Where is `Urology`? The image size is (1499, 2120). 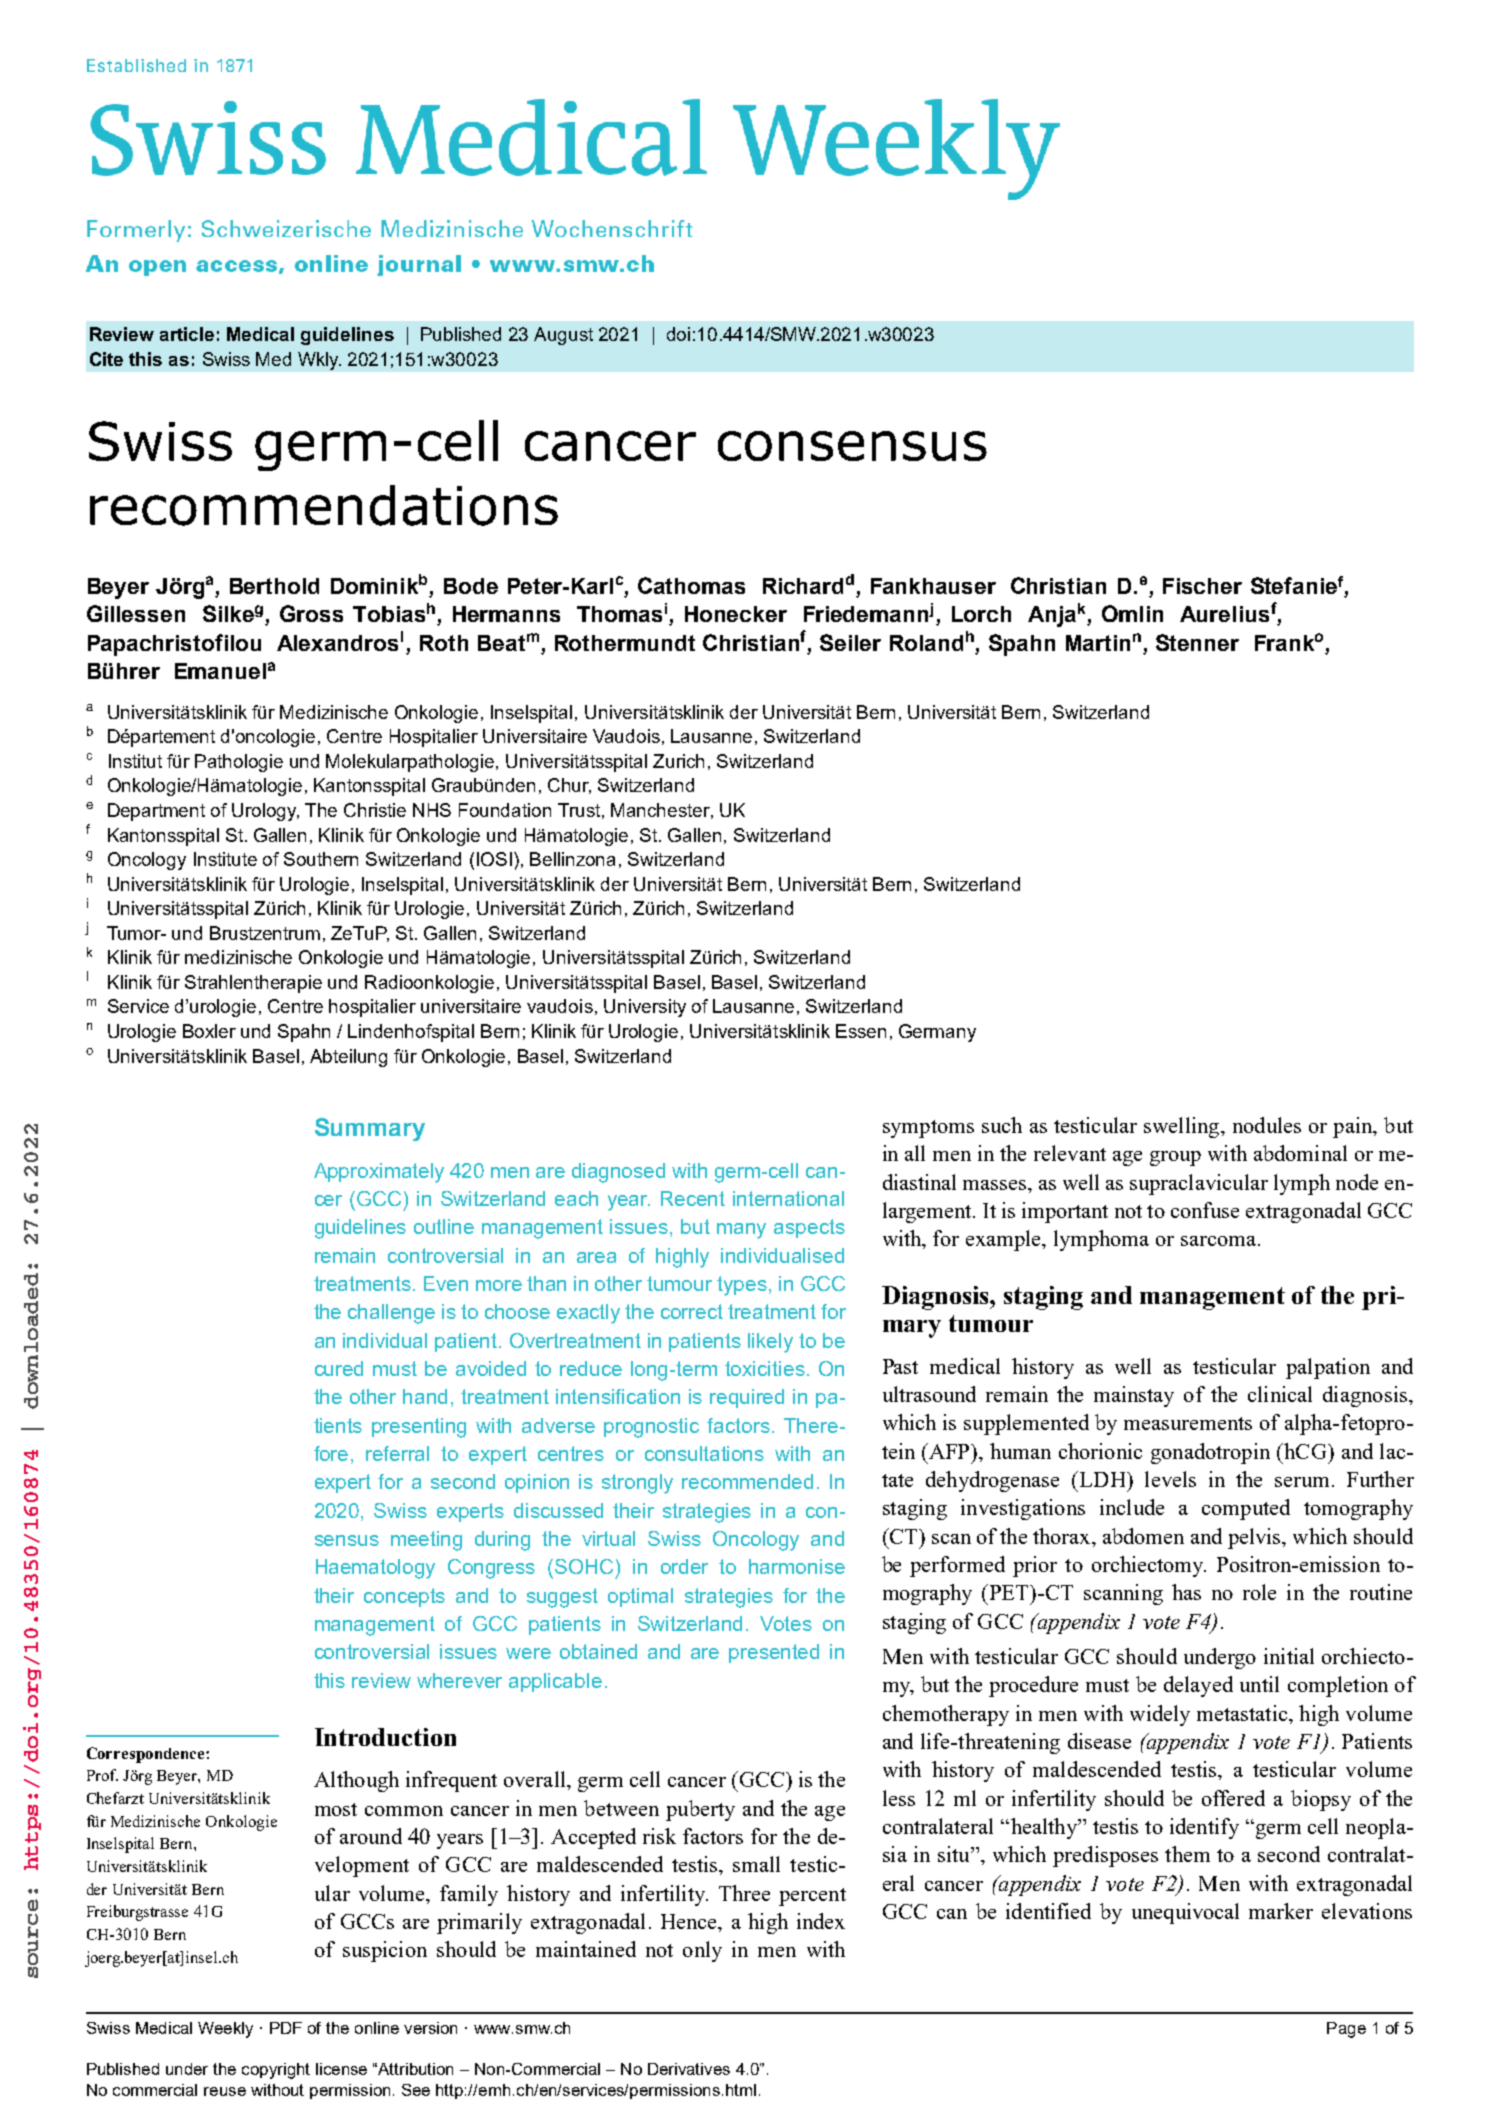
Urology is located at coordinates (265, 812).
